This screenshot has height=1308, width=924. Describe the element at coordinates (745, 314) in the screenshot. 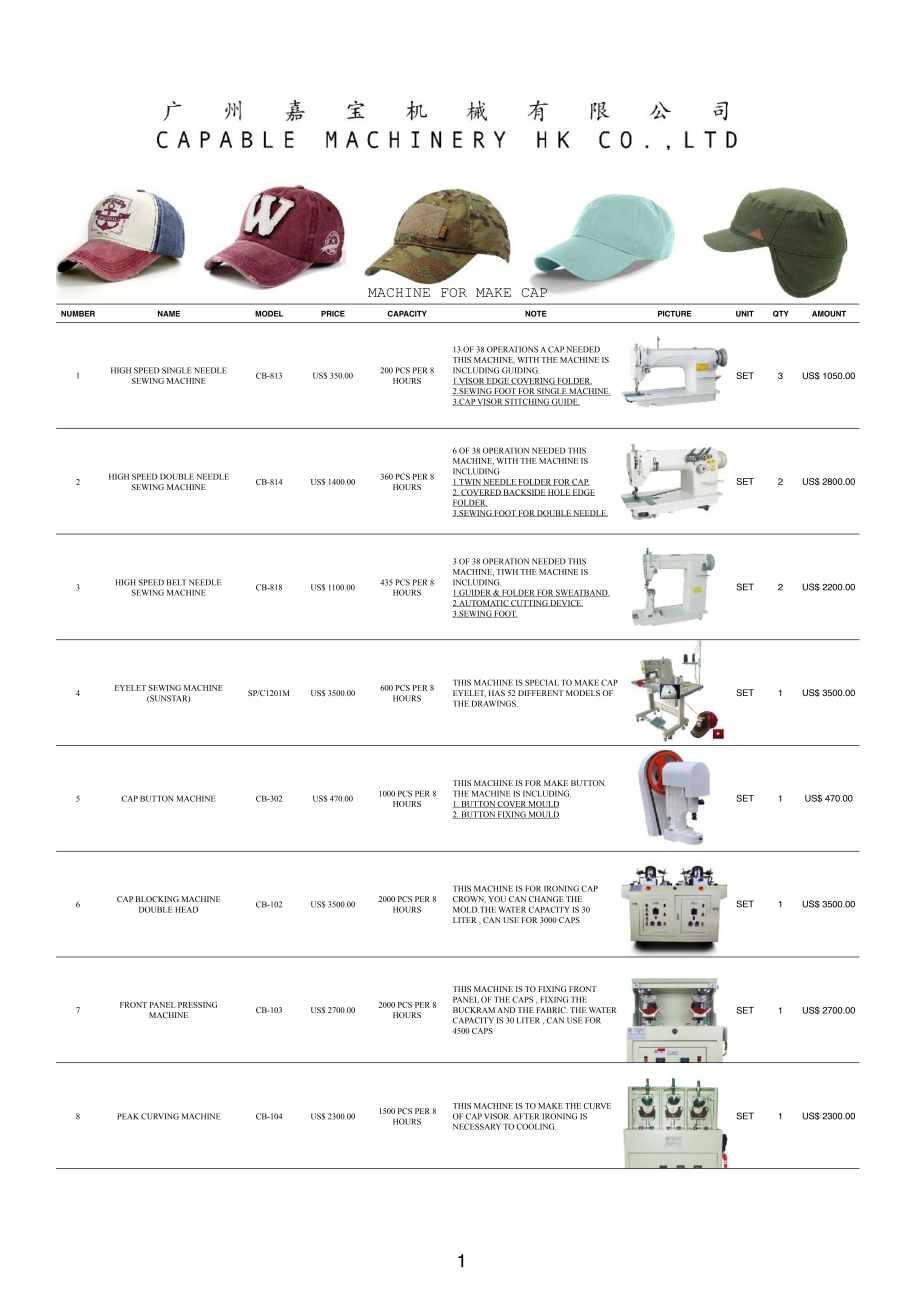

I see `UNIT` at that location.
